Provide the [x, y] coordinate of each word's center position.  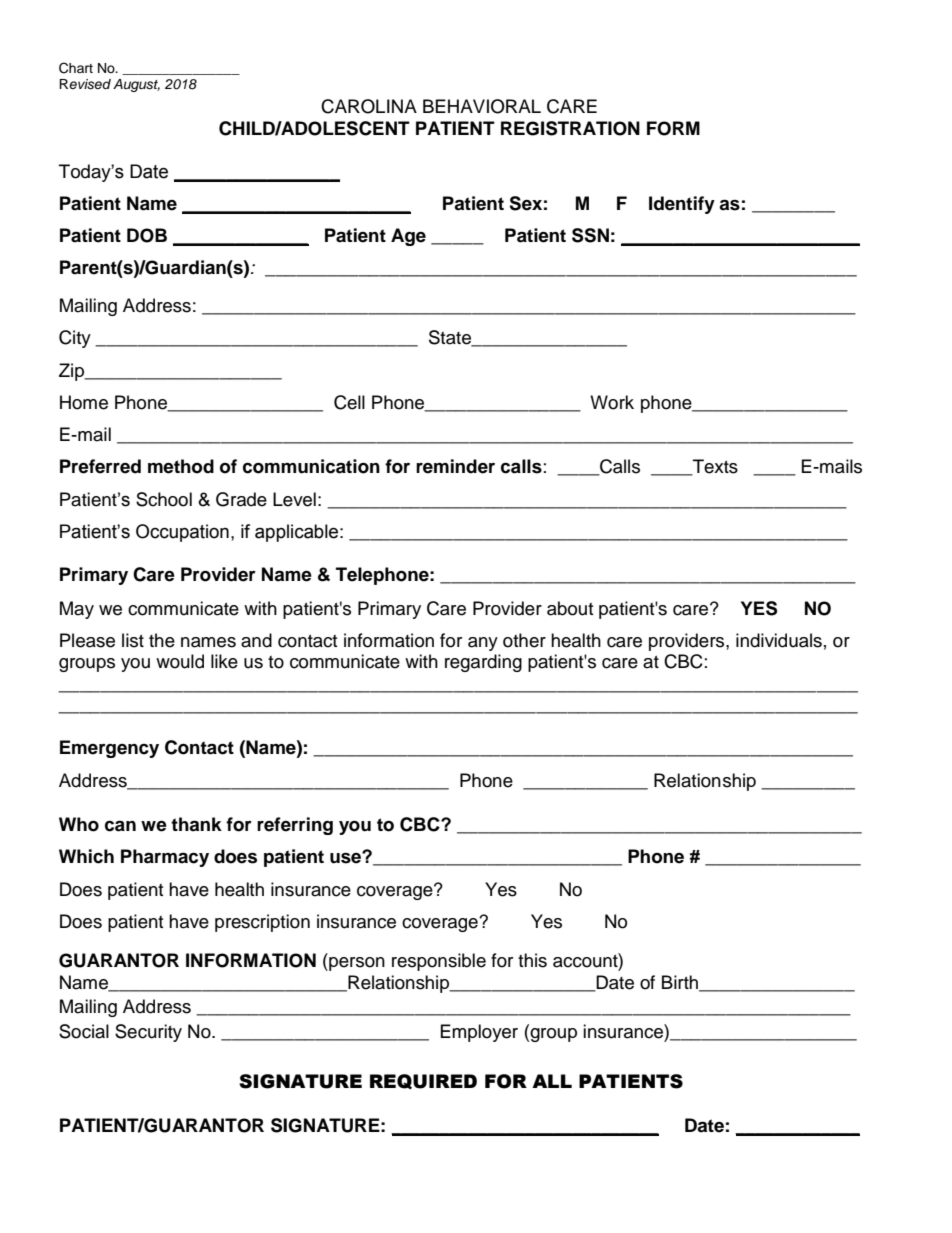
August [136, 85]
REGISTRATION [570, 128]
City [75, 339]
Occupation [182, 533]
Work [612, 402]
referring [295, 826]
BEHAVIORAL [482, 106]
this [532, 960]
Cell [349, 402]
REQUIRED [423, 1082]
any [483, 644]
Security [148, 1033]
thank [196, 824]
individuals [779, 640]
